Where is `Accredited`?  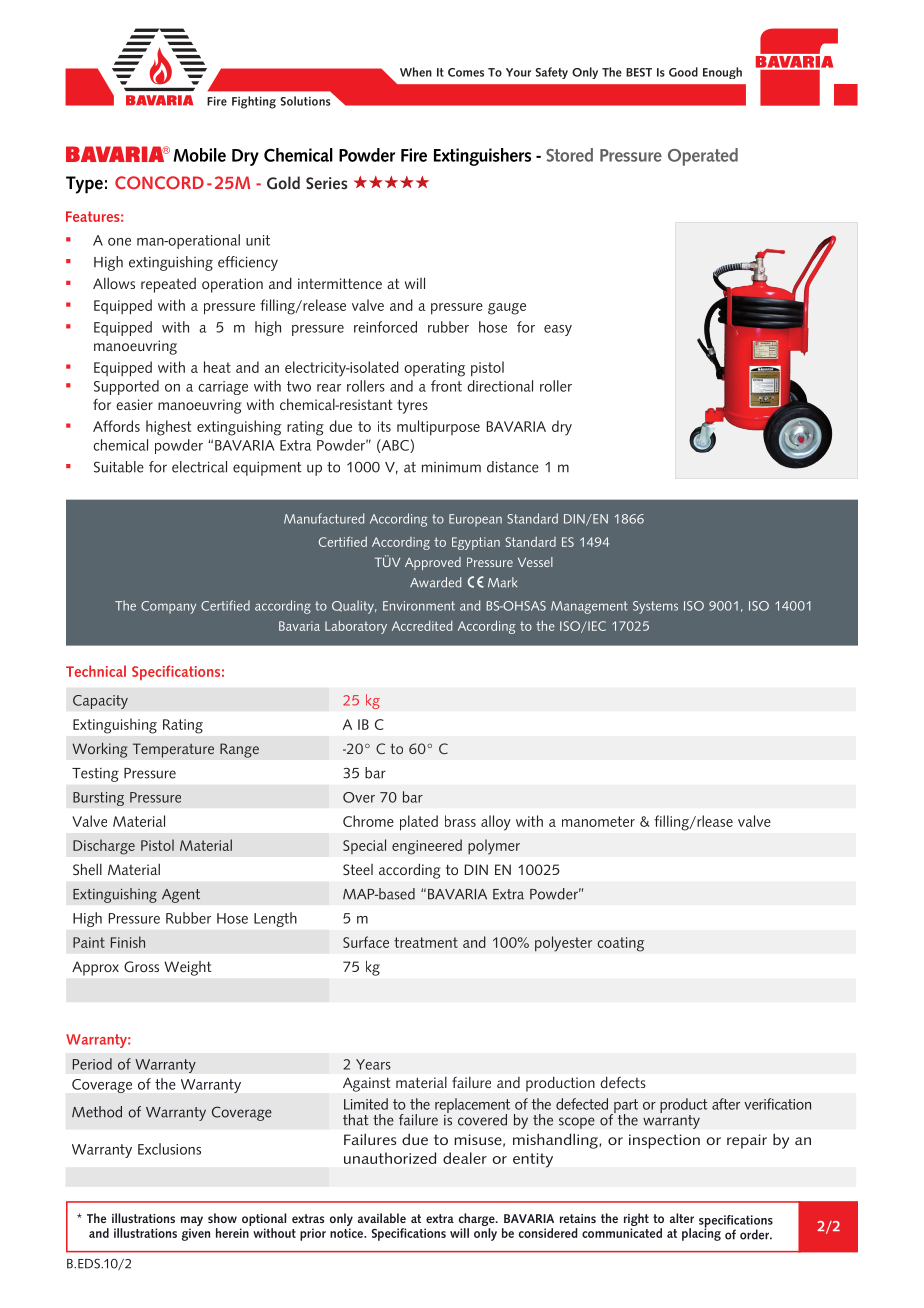 Accredited is located at coordinates (422, 626).
